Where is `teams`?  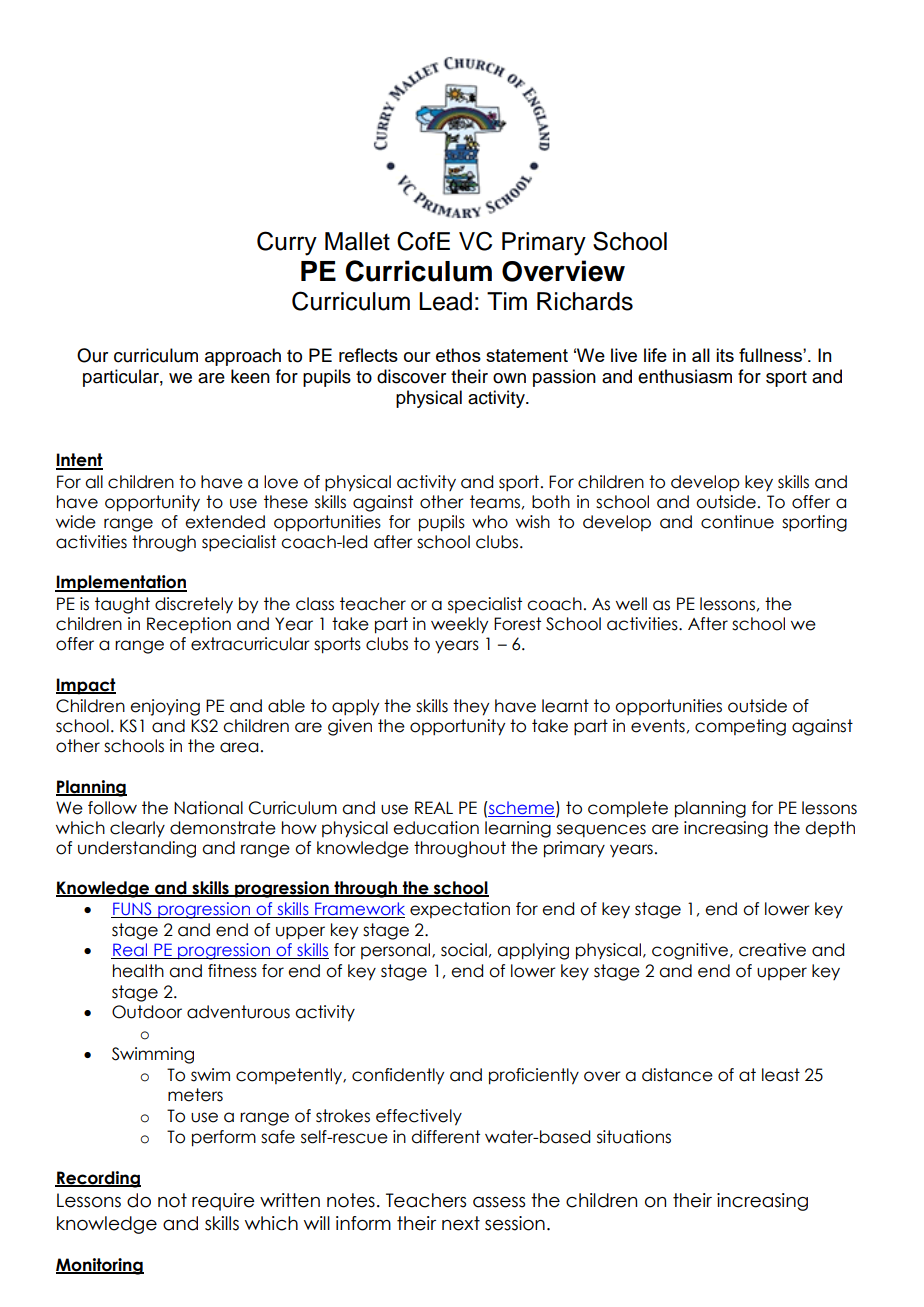 teams is located at coordinates (495, 502).
